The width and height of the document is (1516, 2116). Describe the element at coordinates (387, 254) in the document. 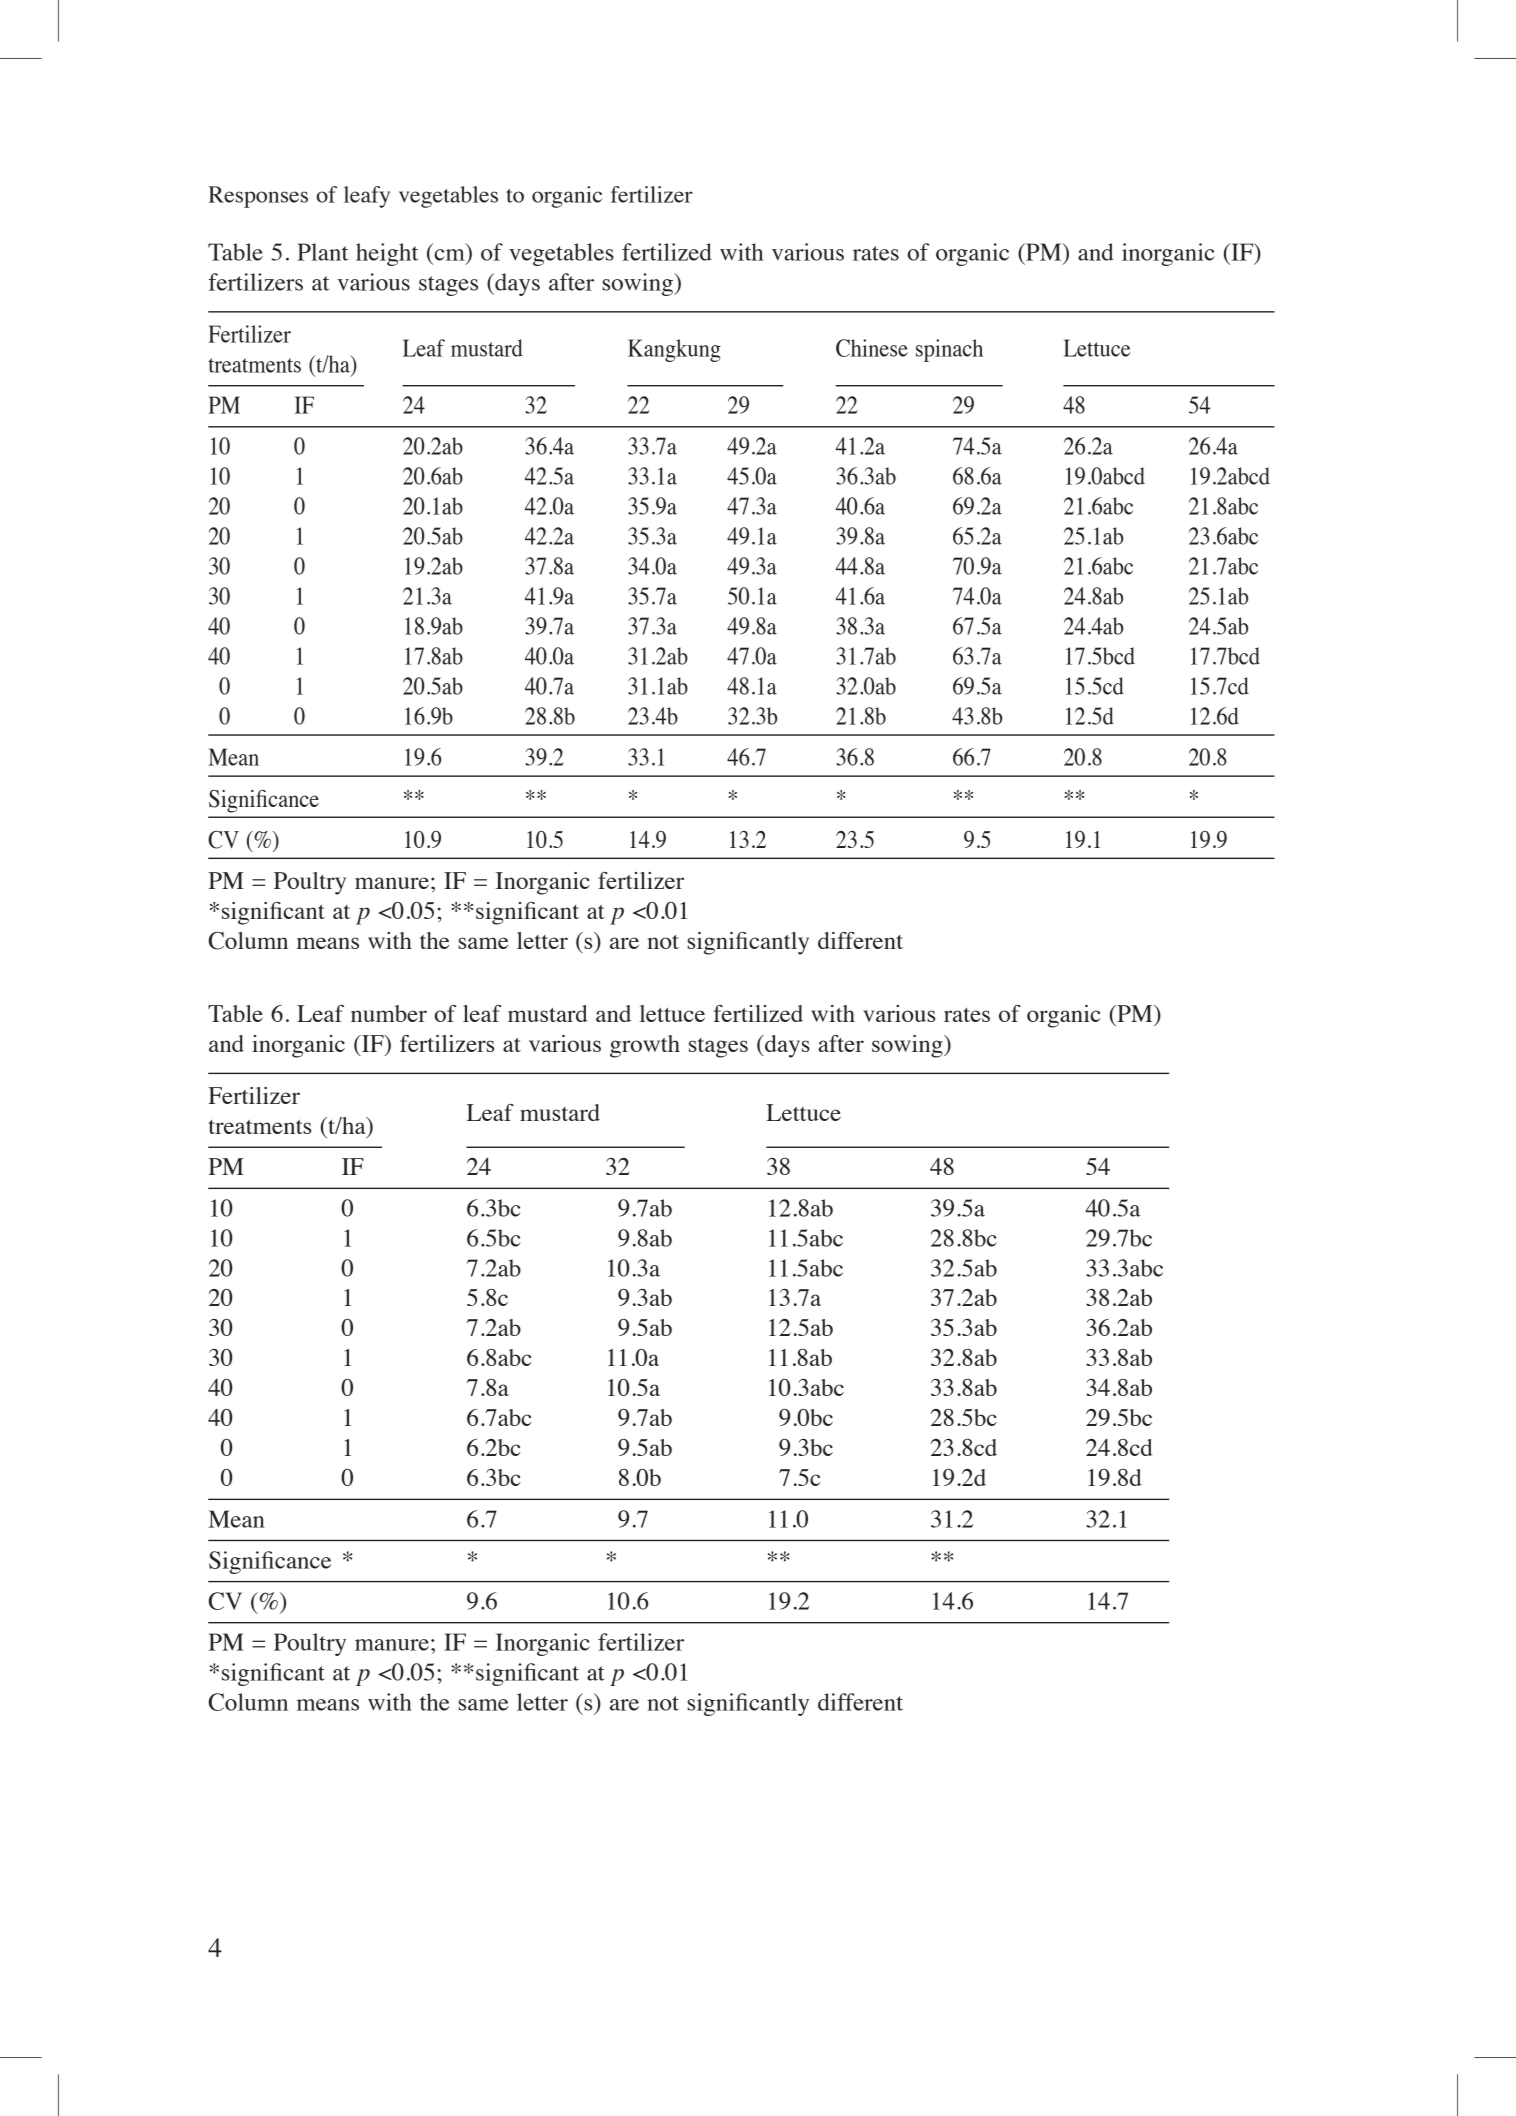

I see `height` at that location.
